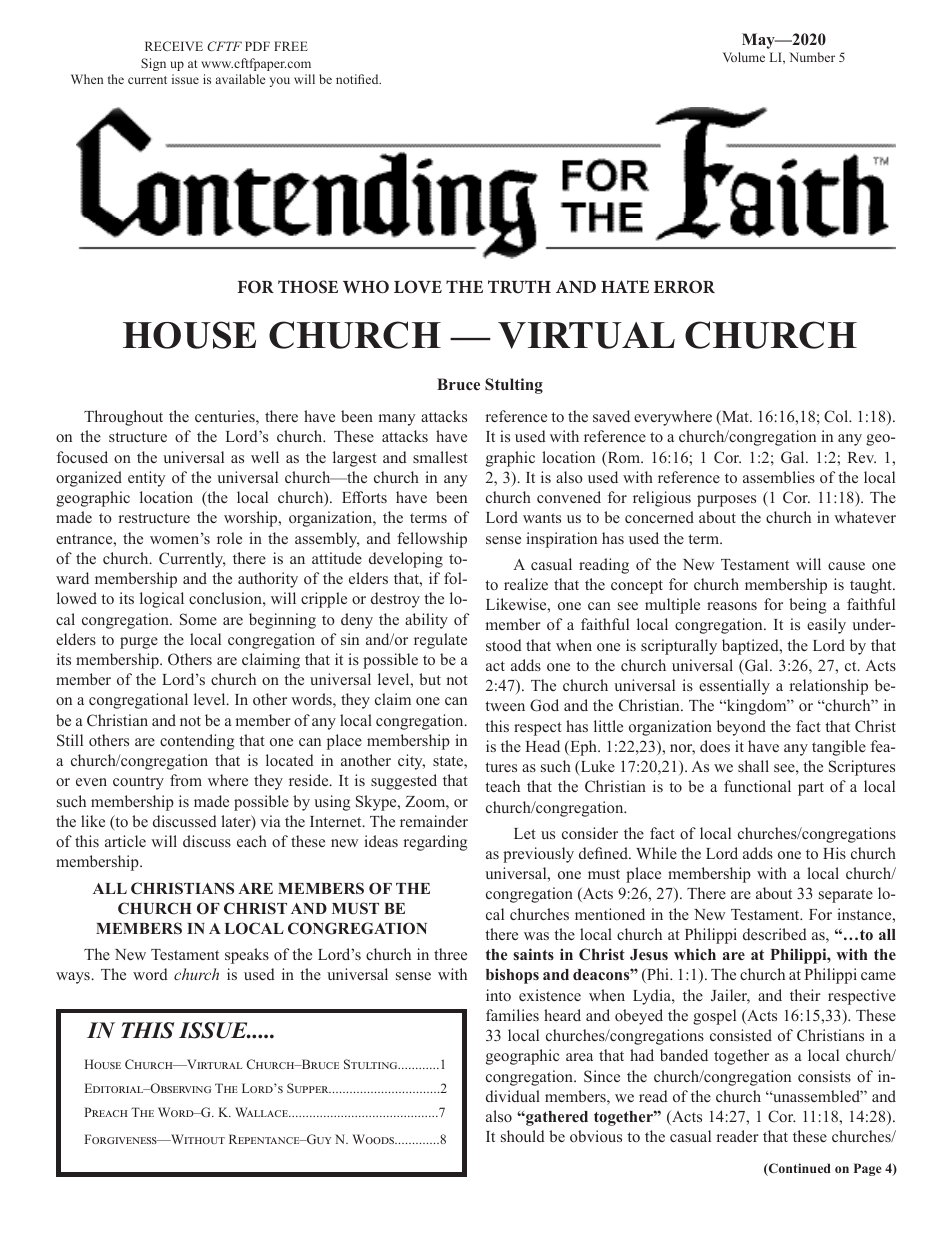 Image resolution: width=952 pixels, height=1233 pixels. I want to click on functional, so click(757, 786).
